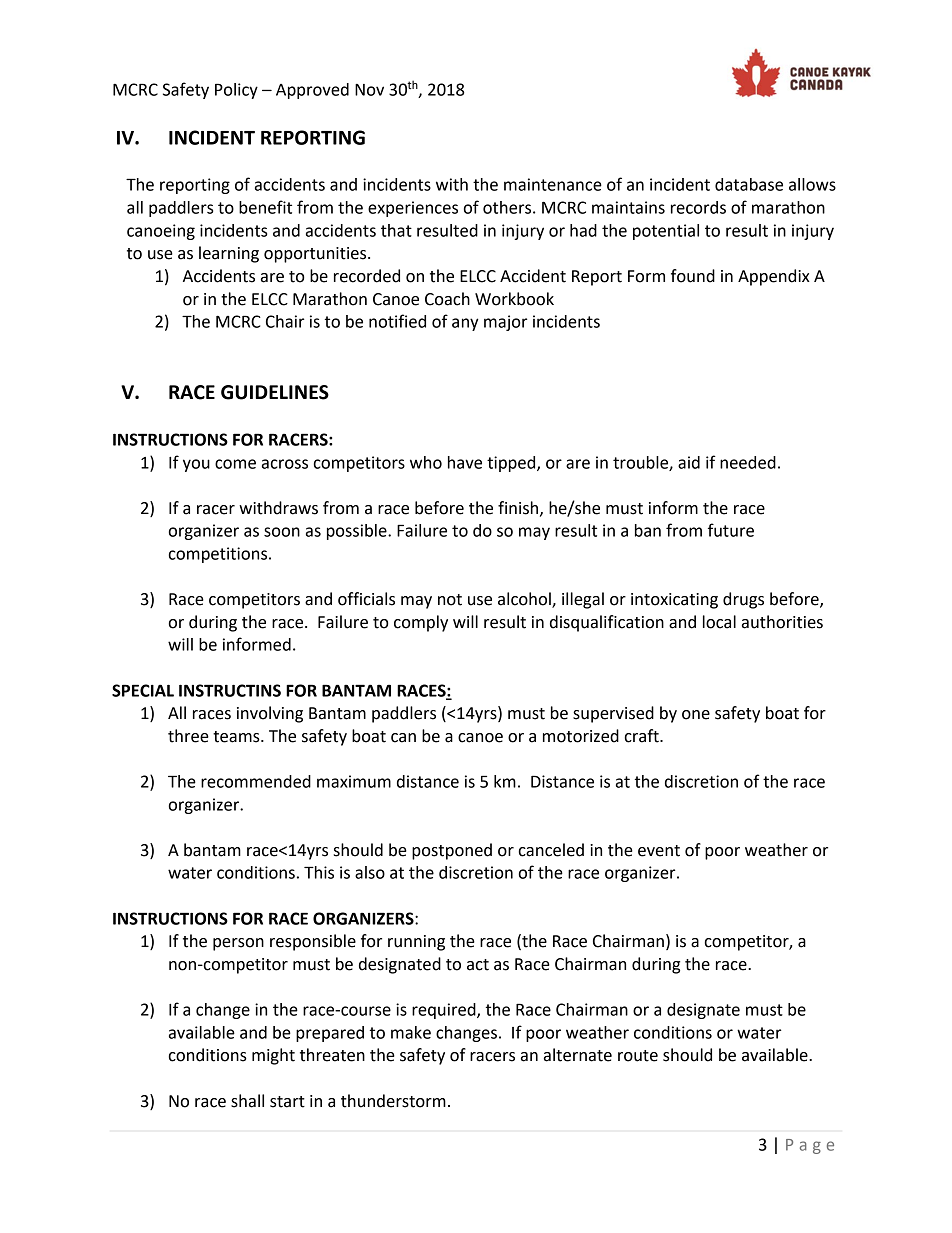  Describe the element at coordinates (810, 1146) in the page. I see `Page` at that location.
